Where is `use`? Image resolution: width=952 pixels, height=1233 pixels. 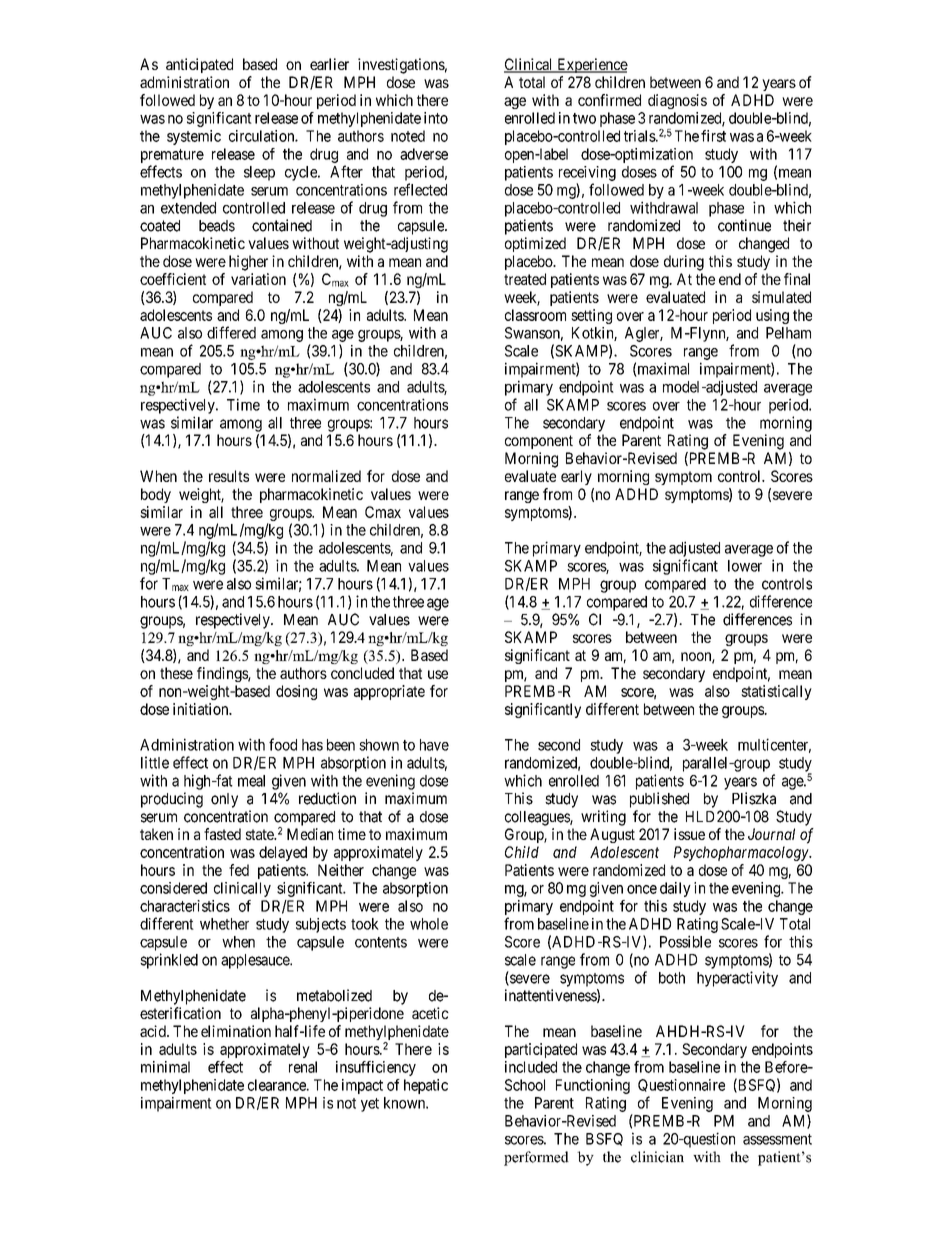 use is located at coordinates (438, 674).
